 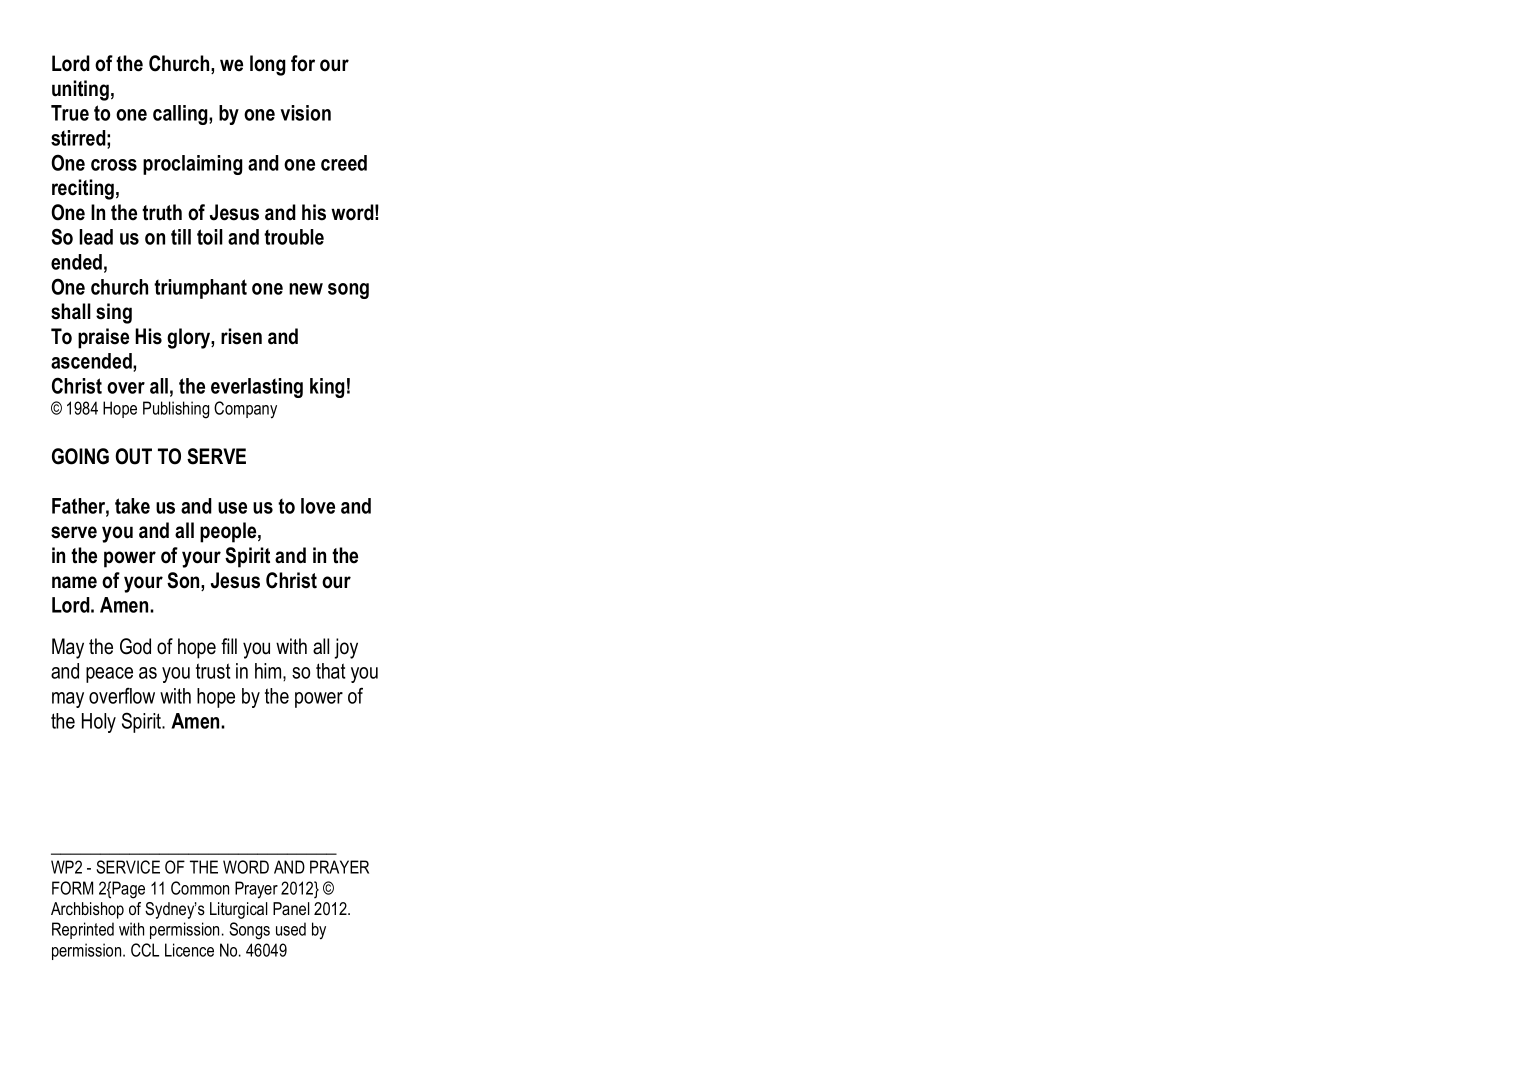 I want to click on uniting, so click(x=80, y=90).
